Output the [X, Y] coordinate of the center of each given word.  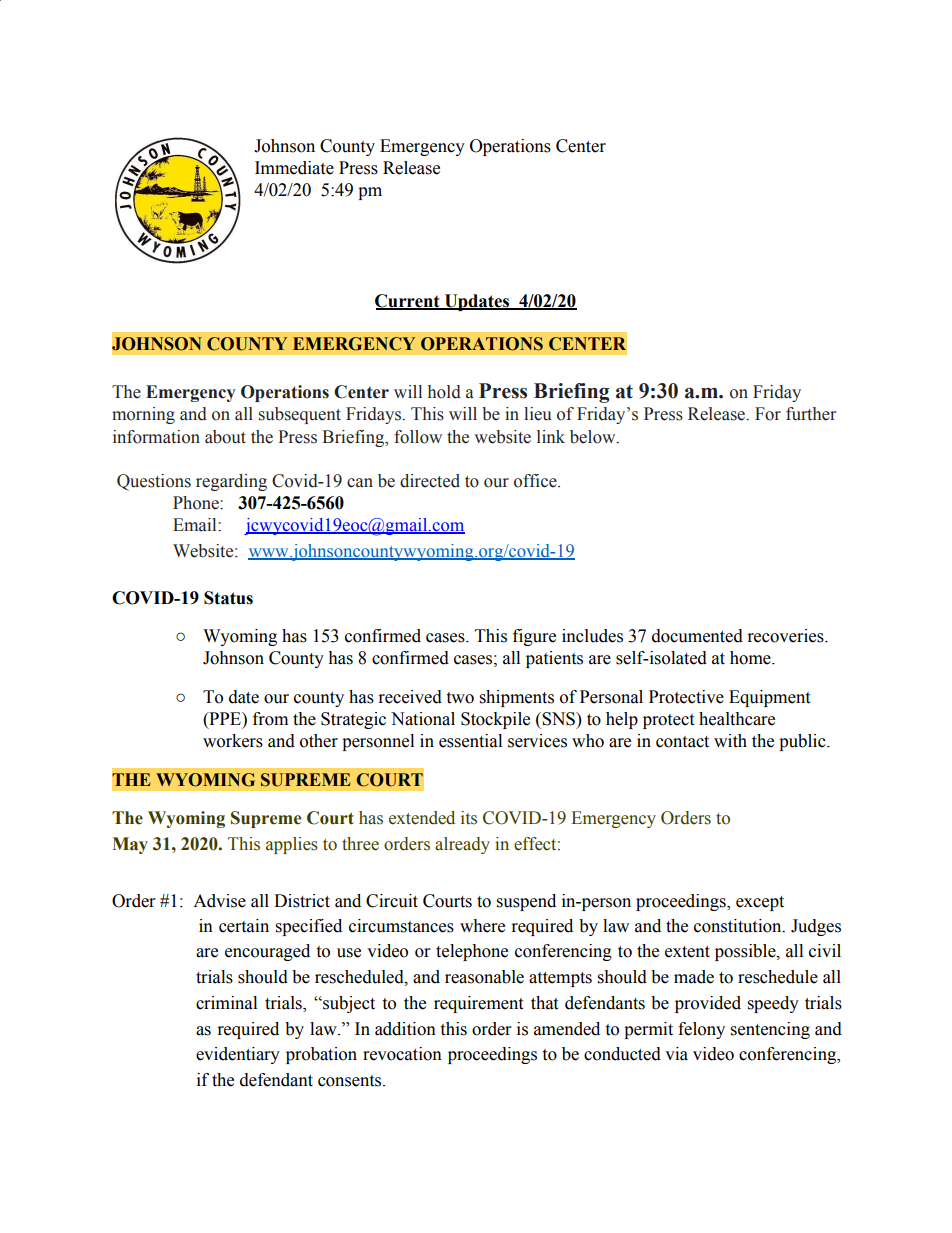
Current [408, 302]
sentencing [770, 1030]
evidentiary [238, 1055]
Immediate [294, 168]
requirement [478, 1004]
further [811, 414]
